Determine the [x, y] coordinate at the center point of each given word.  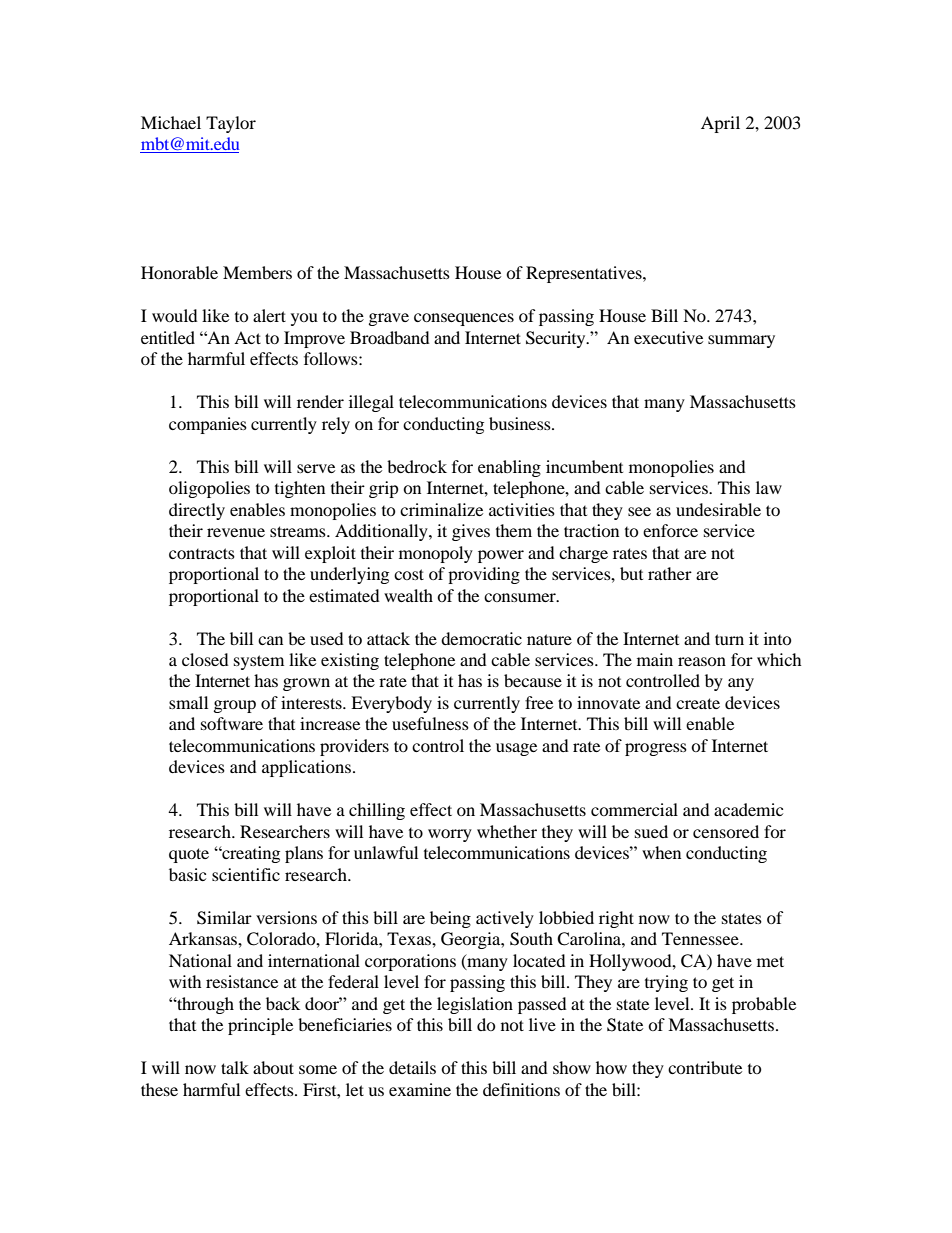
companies [208, 425]
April [720, 124]
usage [516, 749]
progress [656, 749]
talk [235, 1067]
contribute [705, 1067]
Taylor [231, 124]
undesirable [718, 509]
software [232, 723]
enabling [509, 468]
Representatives [585, 274]
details [412, 1067]
